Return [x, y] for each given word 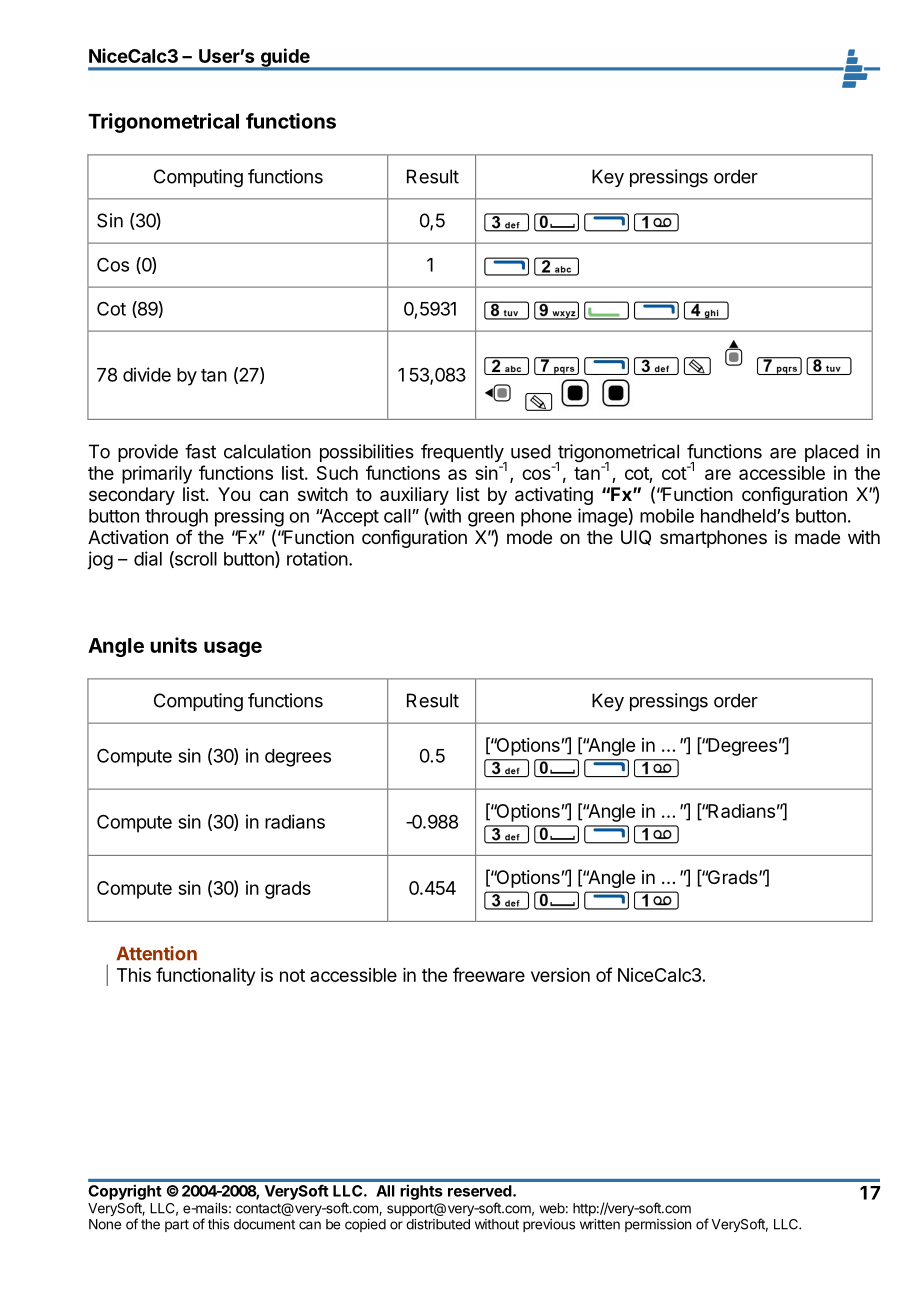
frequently [463, 454]
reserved [480, 1191]
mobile [667, 515]
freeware [489, 974]
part [177, 1225]
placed [832, 453]
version [560, 975]
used [531, 451]
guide [285, 58]
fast [200, 451]
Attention [156, 953]
